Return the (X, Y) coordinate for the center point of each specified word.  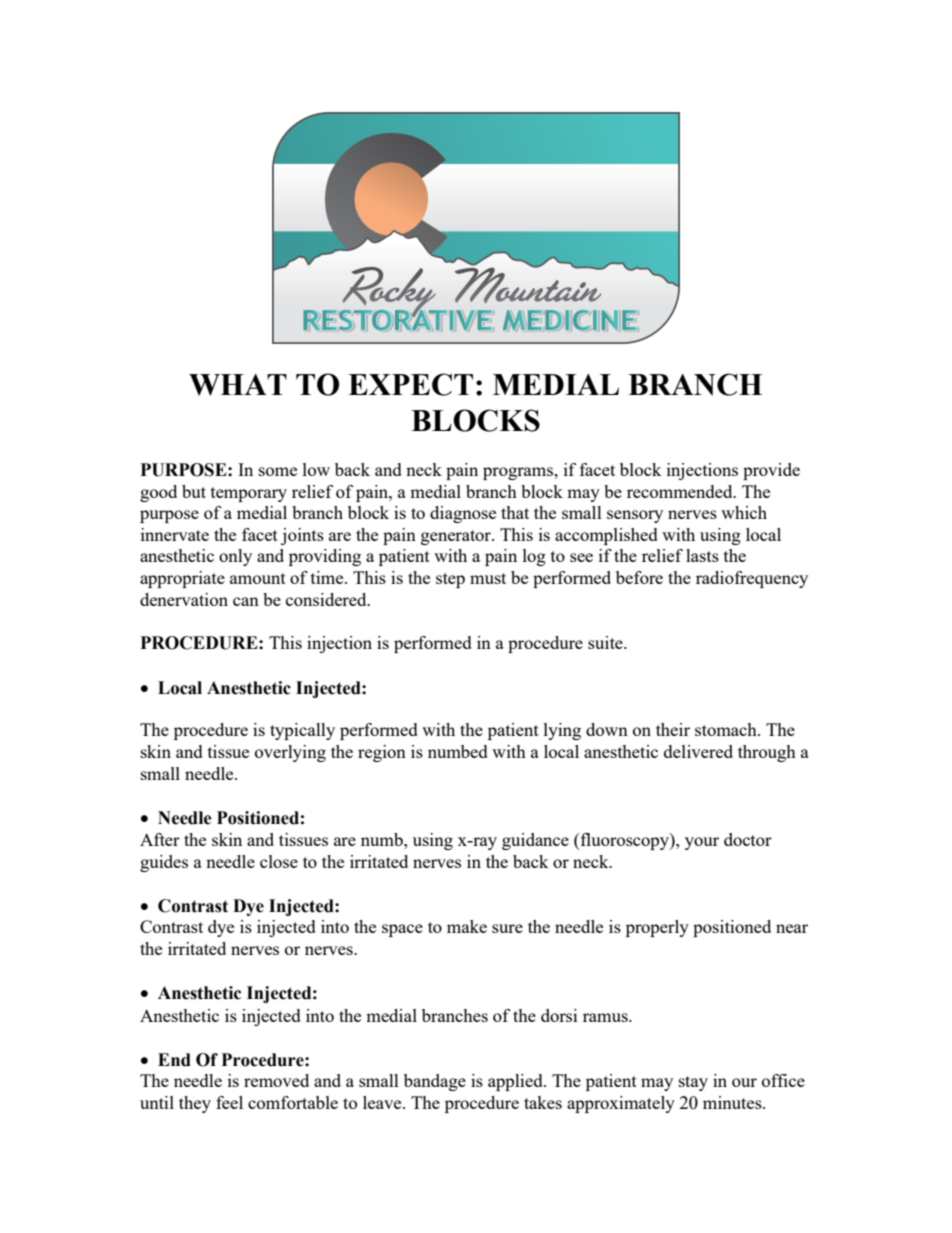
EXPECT (410, 384)
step (450, 580)
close (279, 861)
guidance (535, 841)
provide (771, 471)
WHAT (238, 385)
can (246, 601)
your (702, 843)
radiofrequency (752, 579)
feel (229, 1102)
